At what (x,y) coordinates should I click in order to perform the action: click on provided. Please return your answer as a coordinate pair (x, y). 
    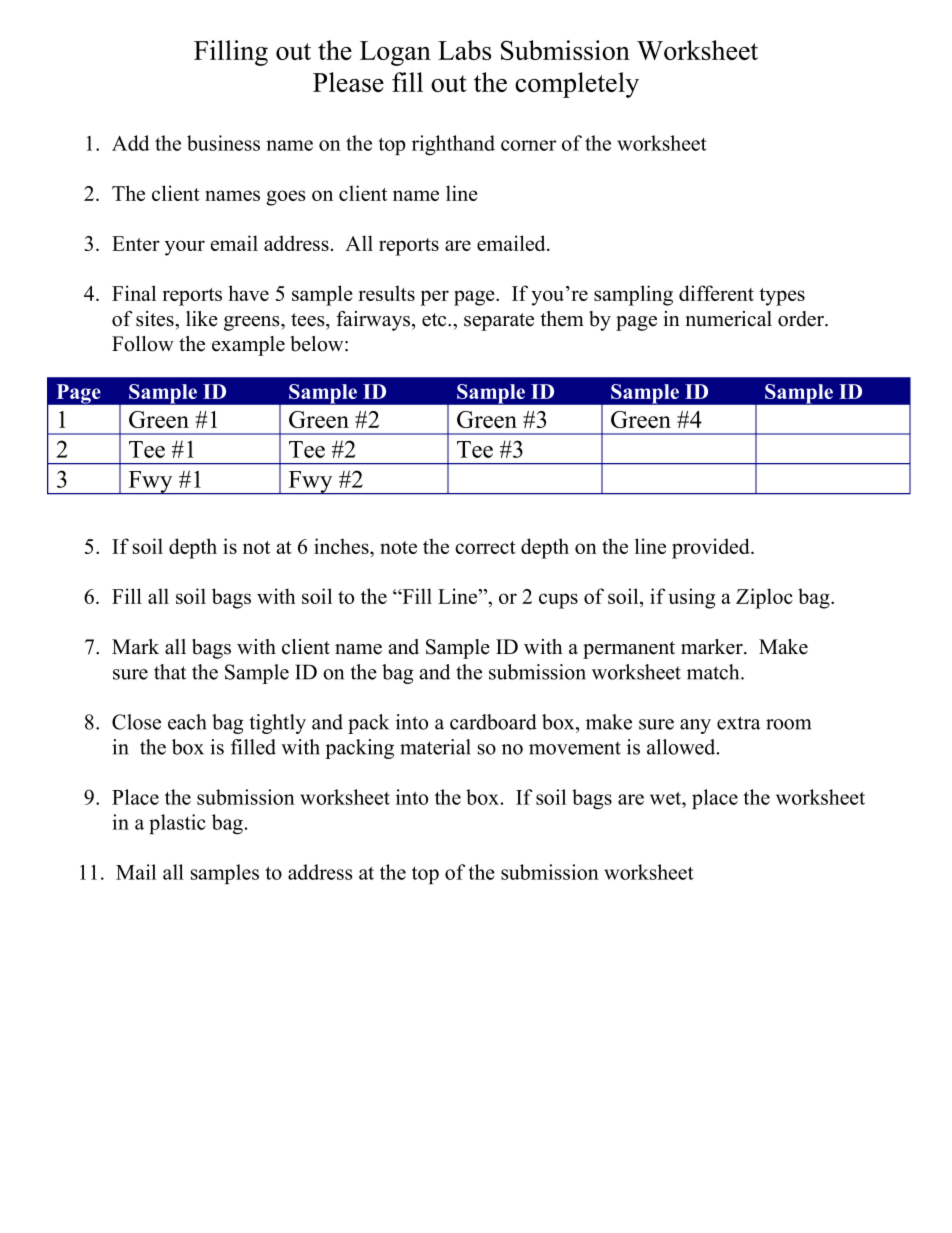
    Looking at the image, I should click on (712, 548).
